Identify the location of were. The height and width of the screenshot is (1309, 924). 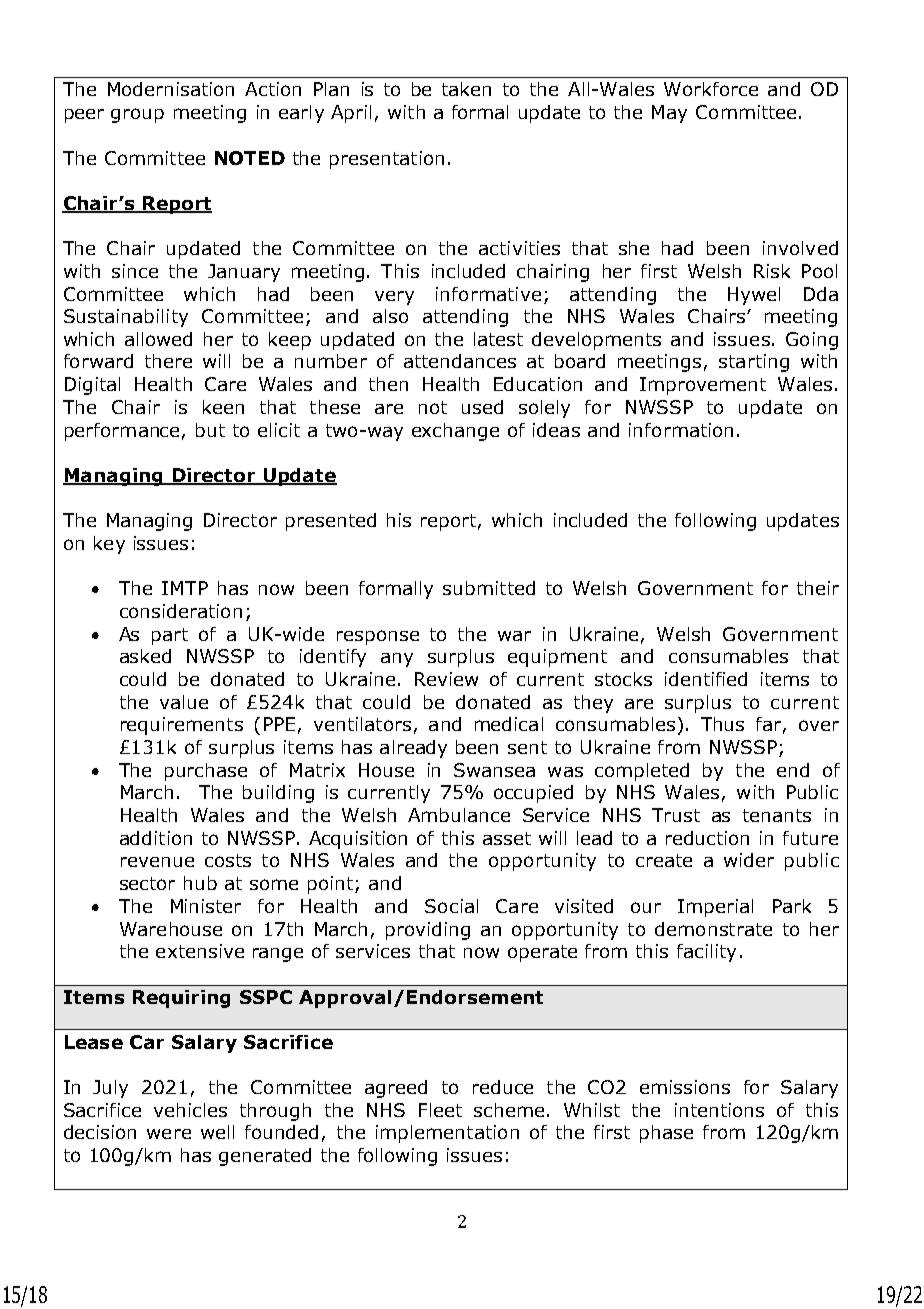
(169, 1134).
